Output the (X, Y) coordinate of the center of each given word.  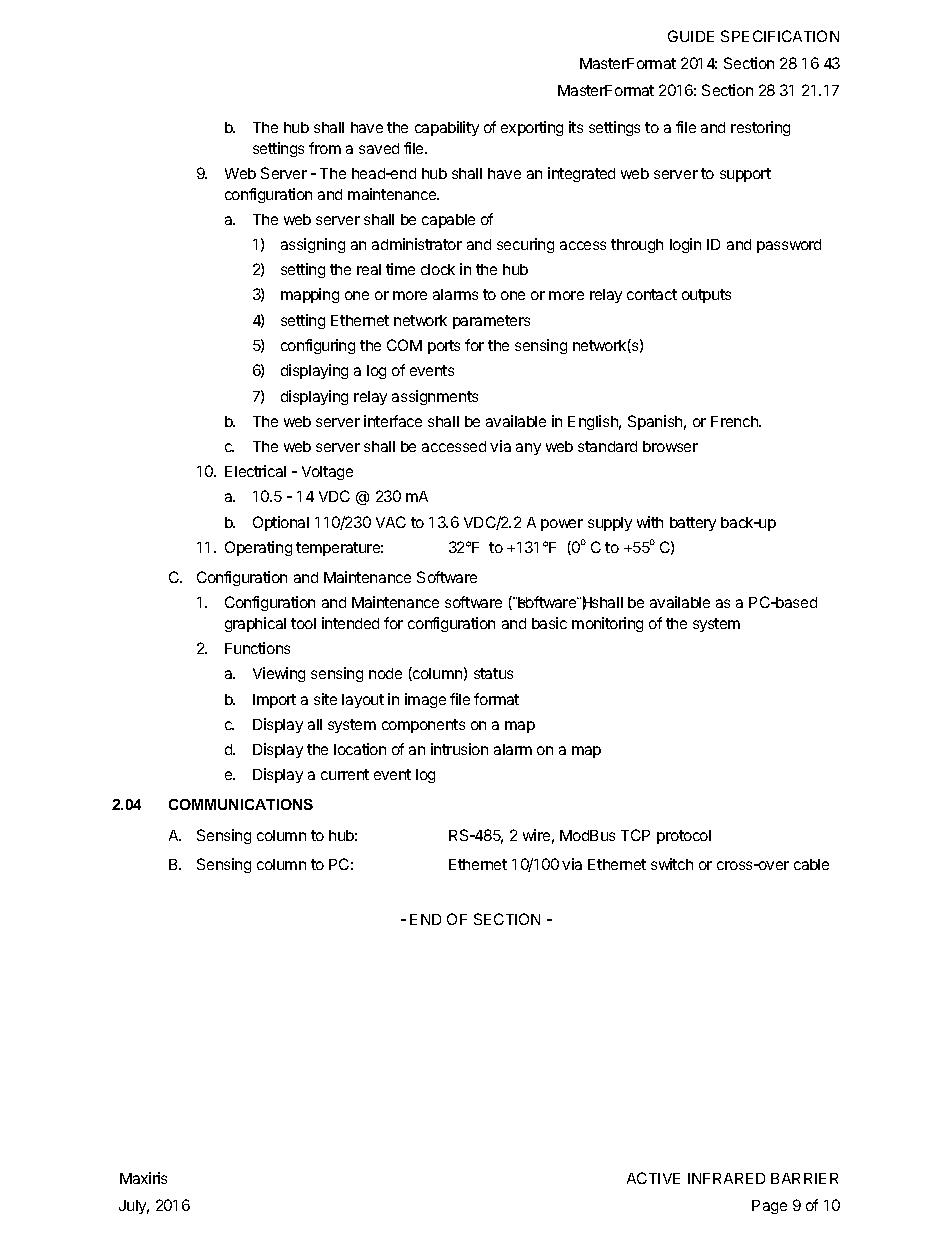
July (134, 1207)
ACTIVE (653, 1178)
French (736, 421)
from (325, 148)
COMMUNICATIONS (241, 804)
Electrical (255, 471)
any (528, 449)
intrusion (459, 749)
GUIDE (691, 36)
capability (447, 128)
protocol (684, 837)
